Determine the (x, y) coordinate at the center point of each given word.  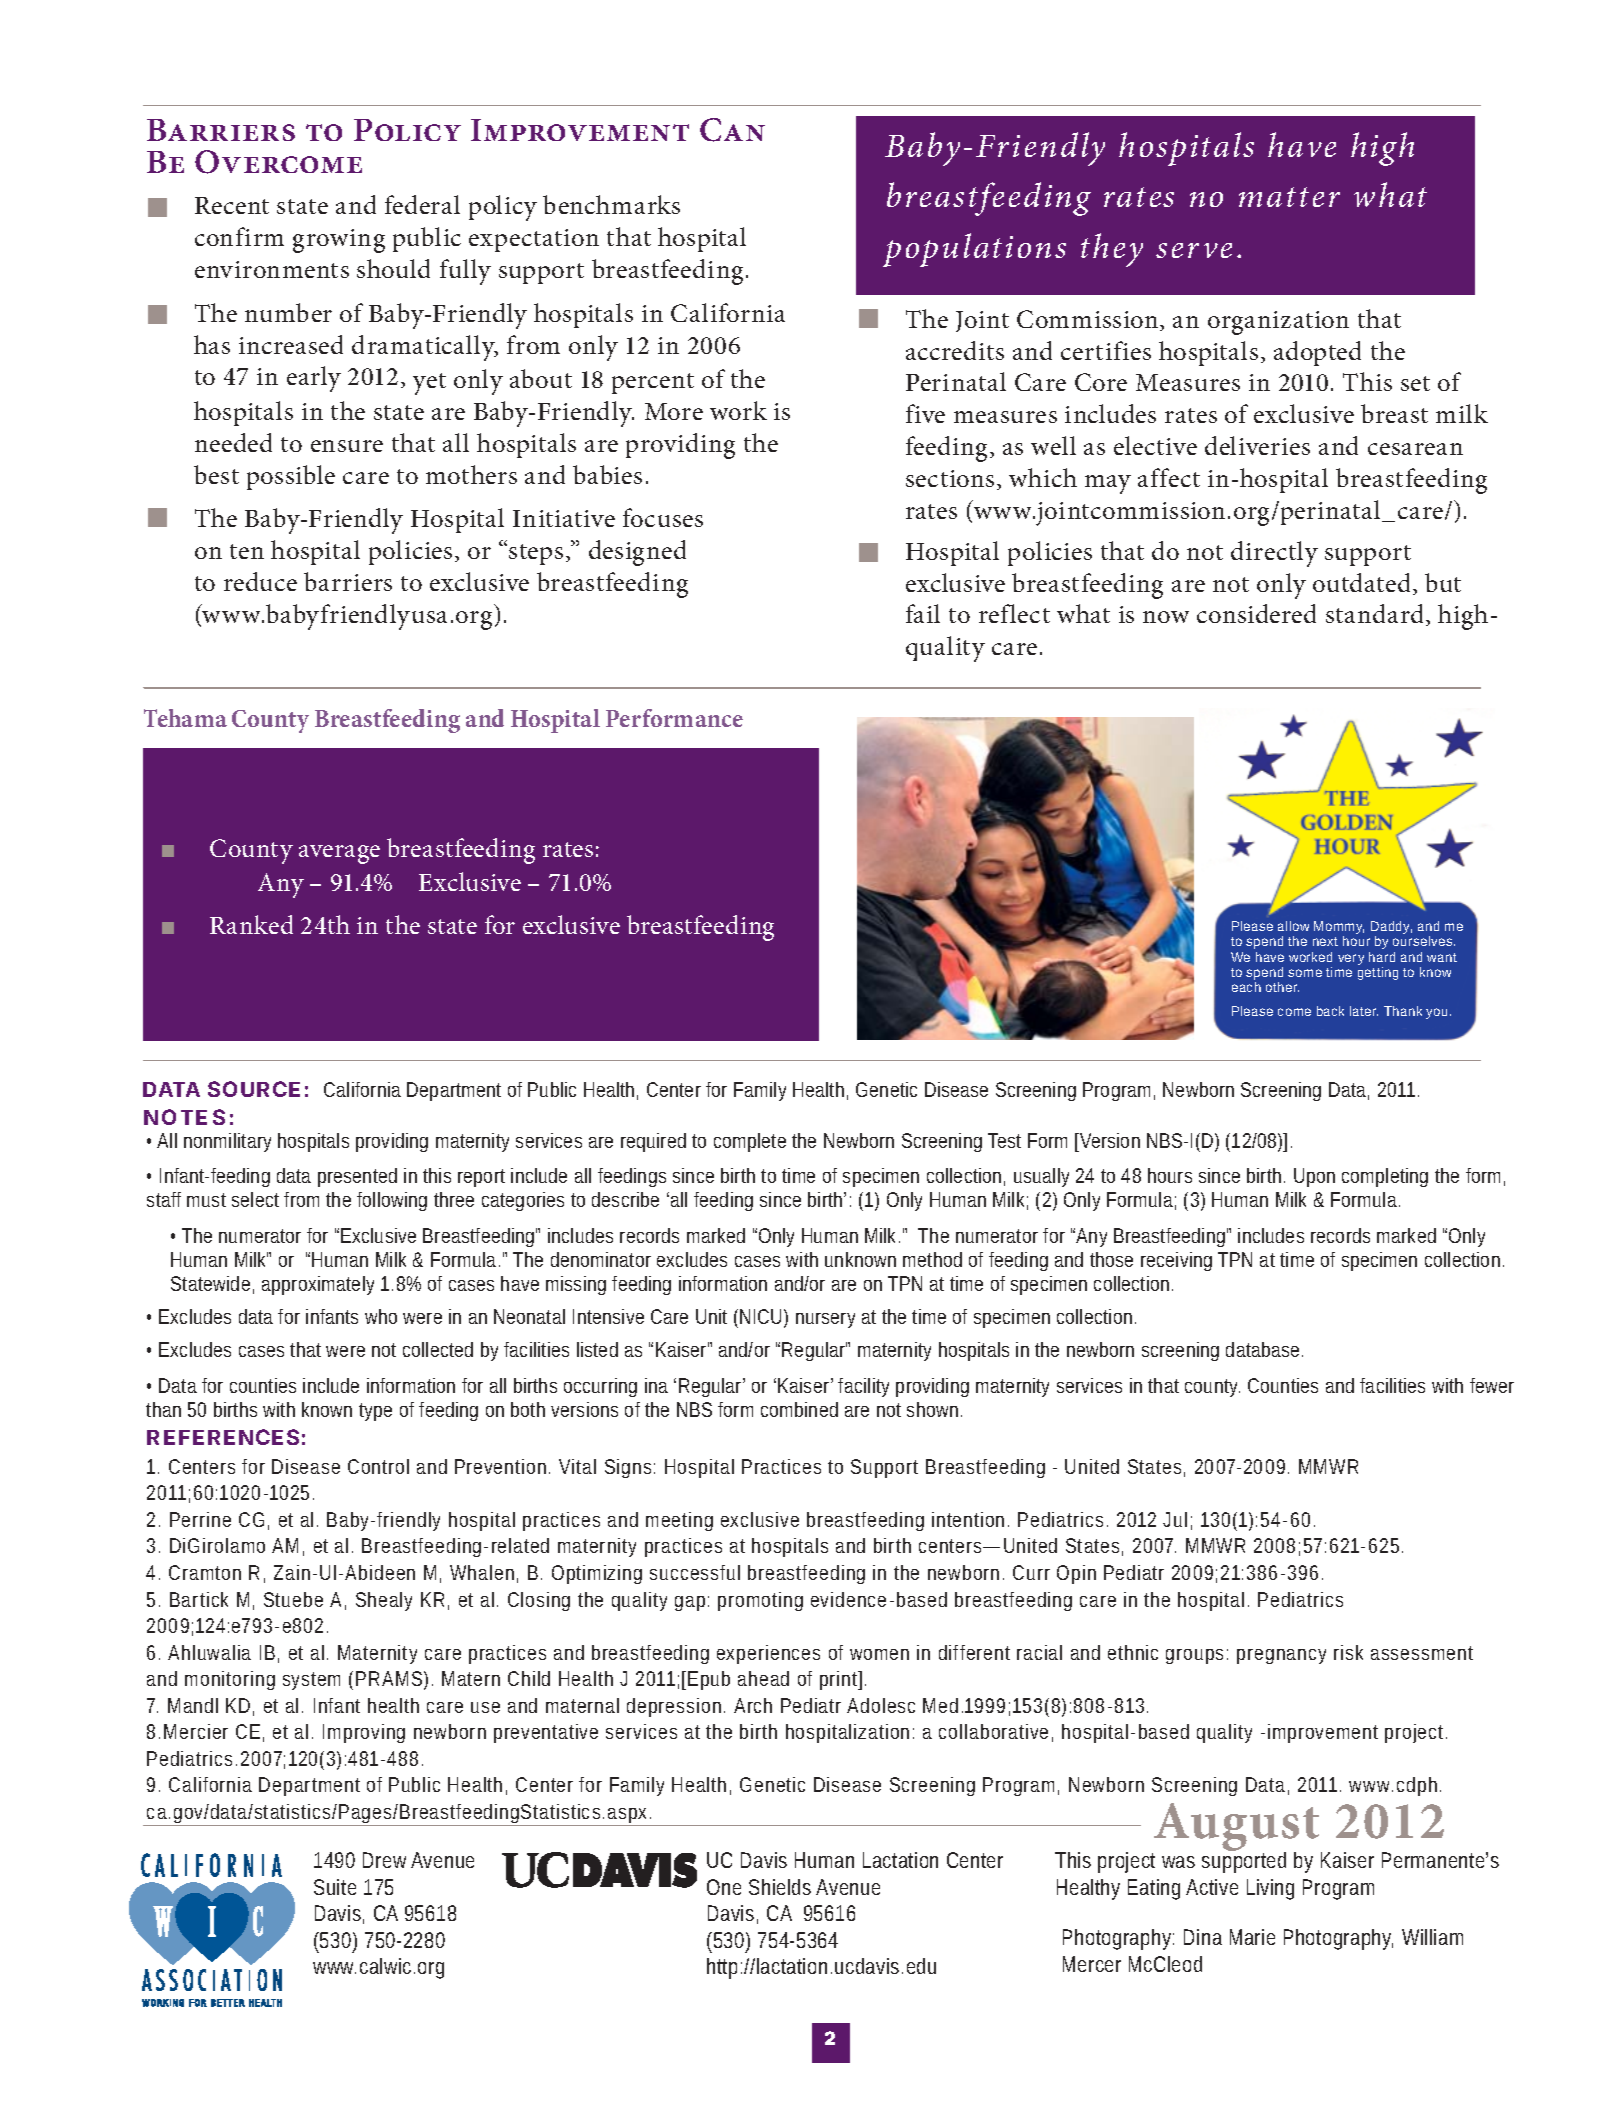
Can (732, 130)
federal (422, 204)
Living (1270, 1889)
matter (1289, 197)
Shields (780, 1887)
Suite (335, 1887)
